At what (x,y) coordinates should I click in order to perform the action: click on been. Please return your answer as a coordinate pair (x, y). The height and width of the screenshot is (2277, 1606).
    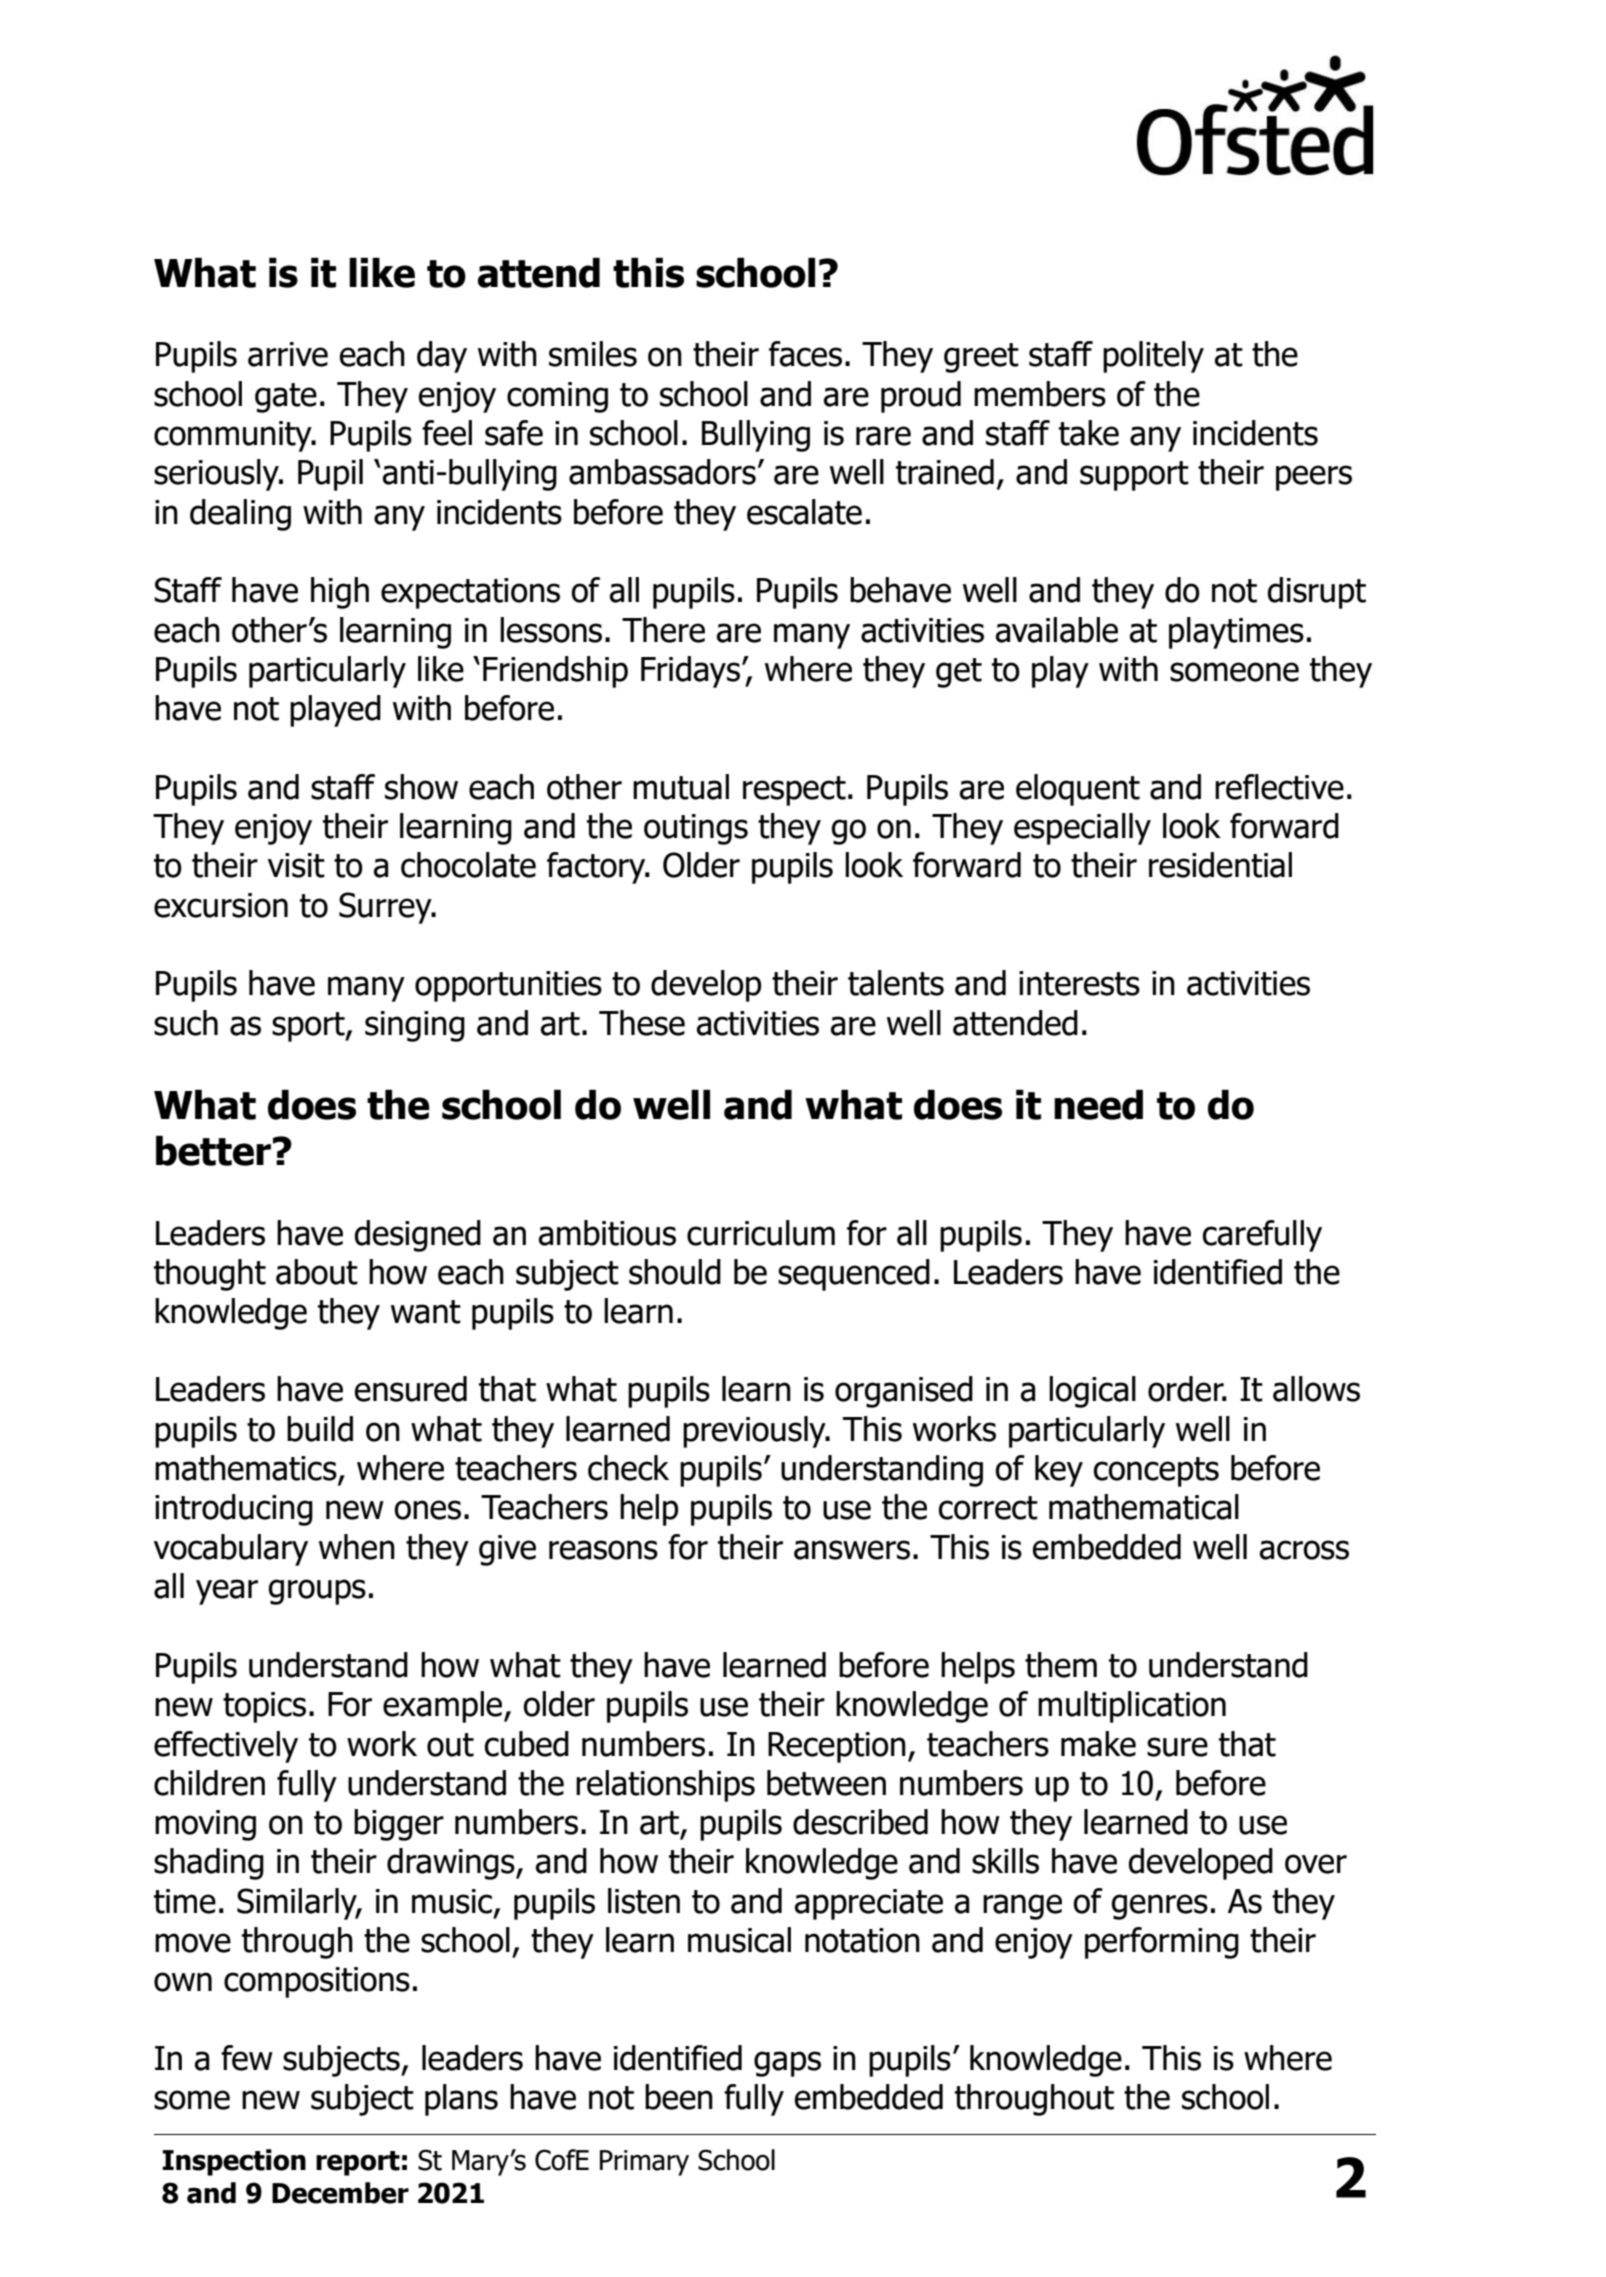
    Looking at the image, I should click on (679, 2097).
